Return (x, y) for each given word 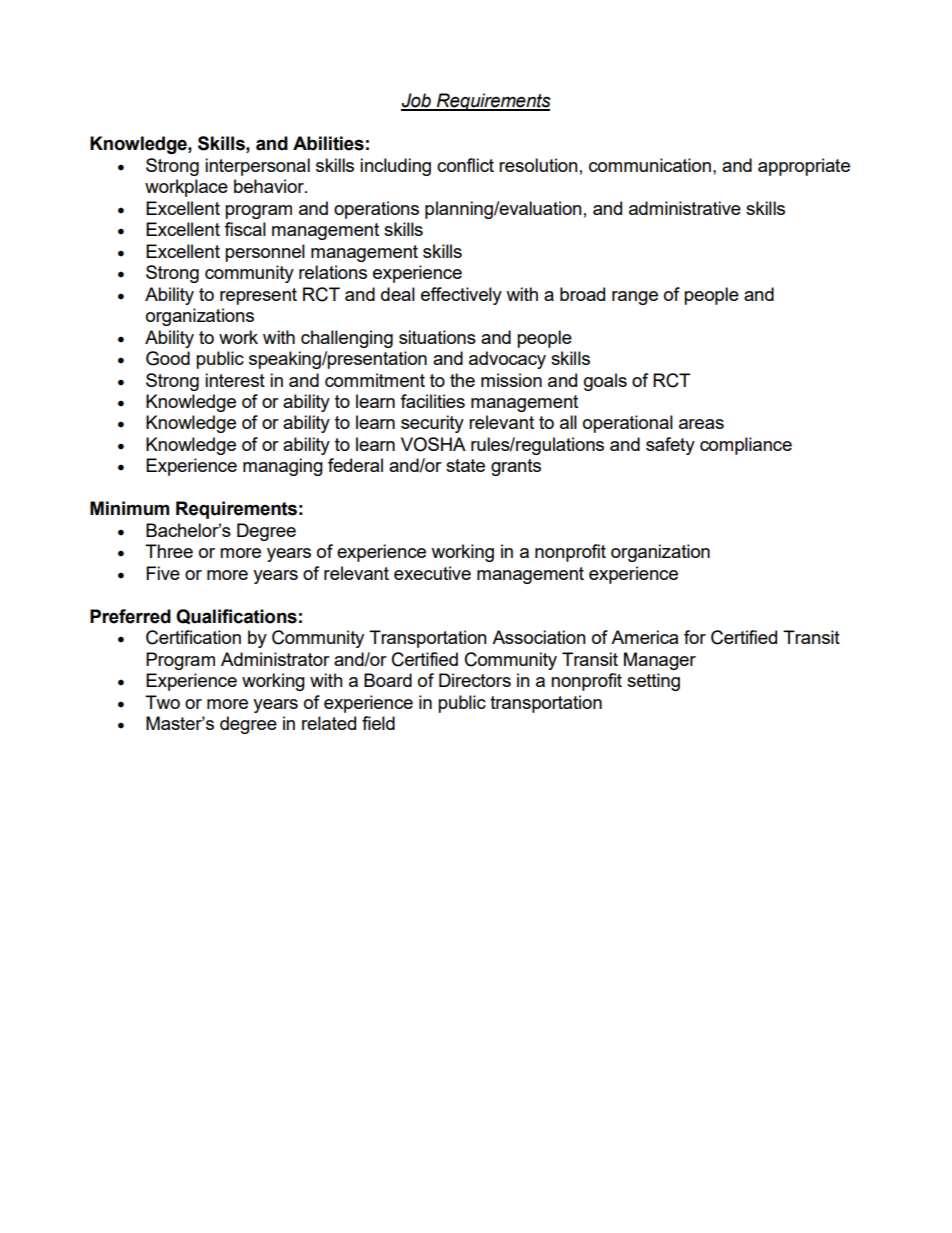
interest (235, 380)
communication (650, 165)
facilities (432, 401)
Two (162, 702)
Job (417, 101)
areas (701, 424)
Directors (475, 680)
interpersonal (257, 167)
